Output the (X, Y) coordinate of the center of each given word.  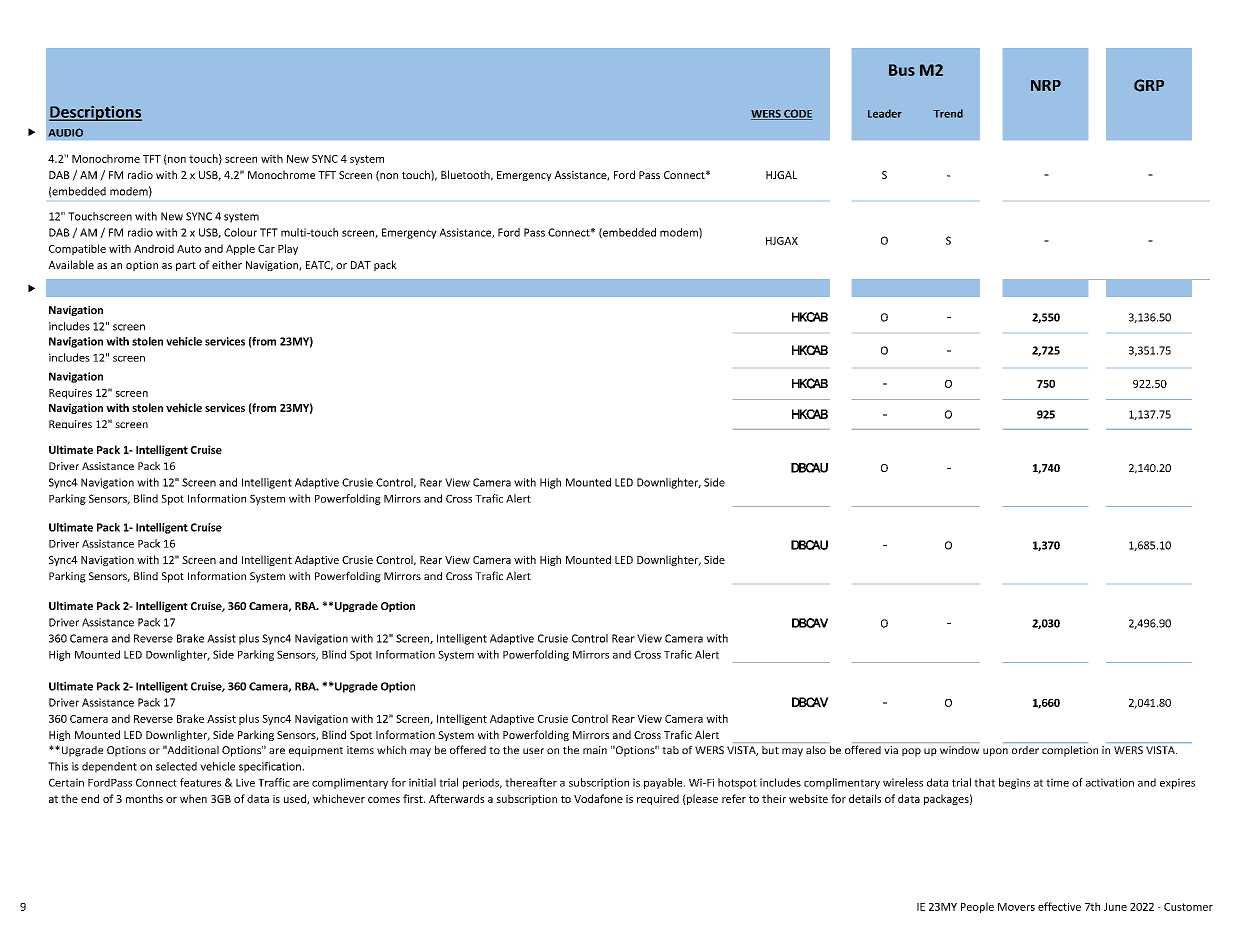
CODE (797, 114)
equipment (316, 751)
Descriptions (95, 113)
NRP (1046, 85)
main (595, 750)
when (193, 798)
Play (288, 249)
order (1025, 750)
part (186, 266)
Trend (948, 113)
